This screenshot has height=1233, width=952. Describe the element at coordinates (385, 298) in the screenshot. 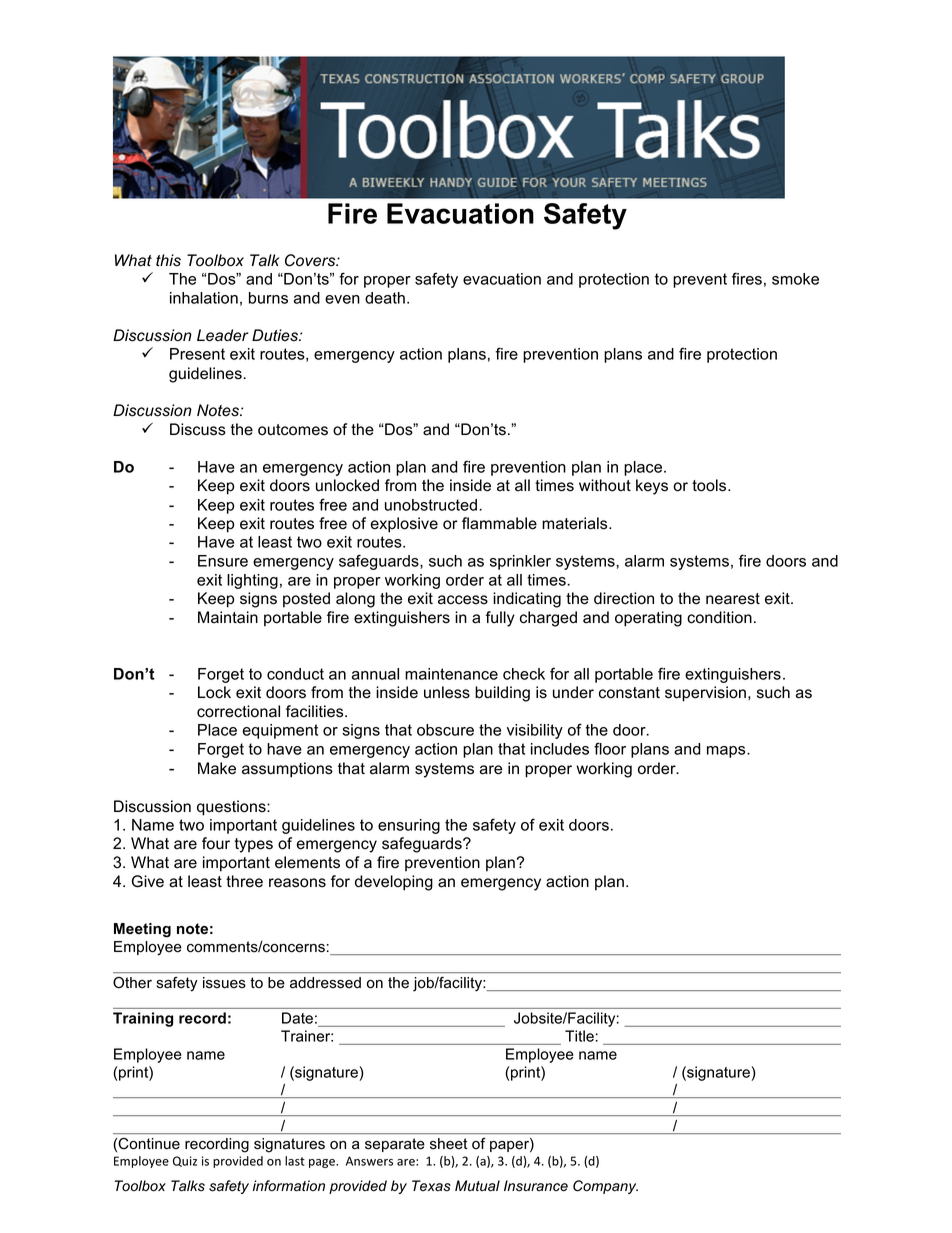

I see `death` at that location.
